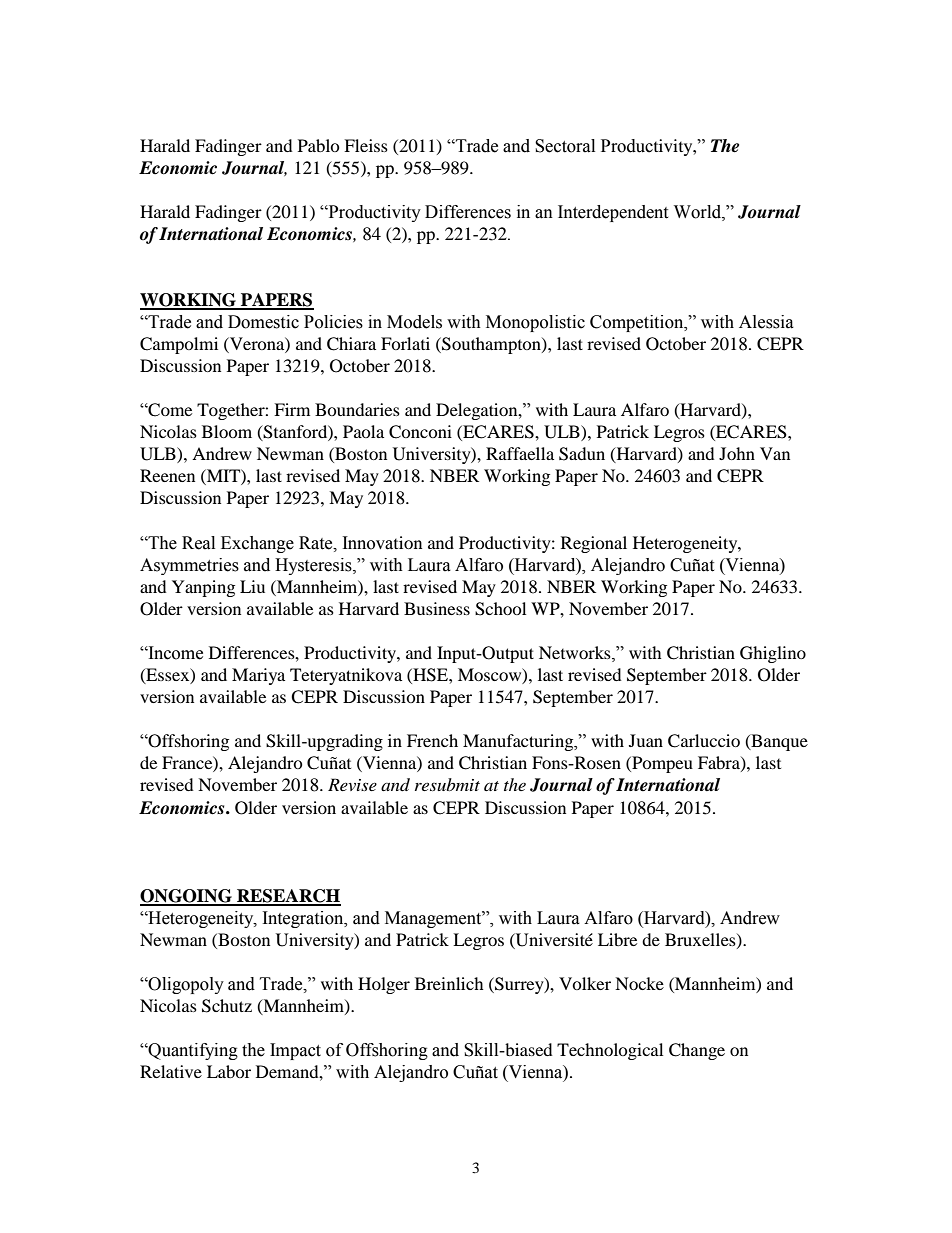  What do you see at coordinates (292, 409) in the image?
I see `Firm` at bounding box center [292, 409].
